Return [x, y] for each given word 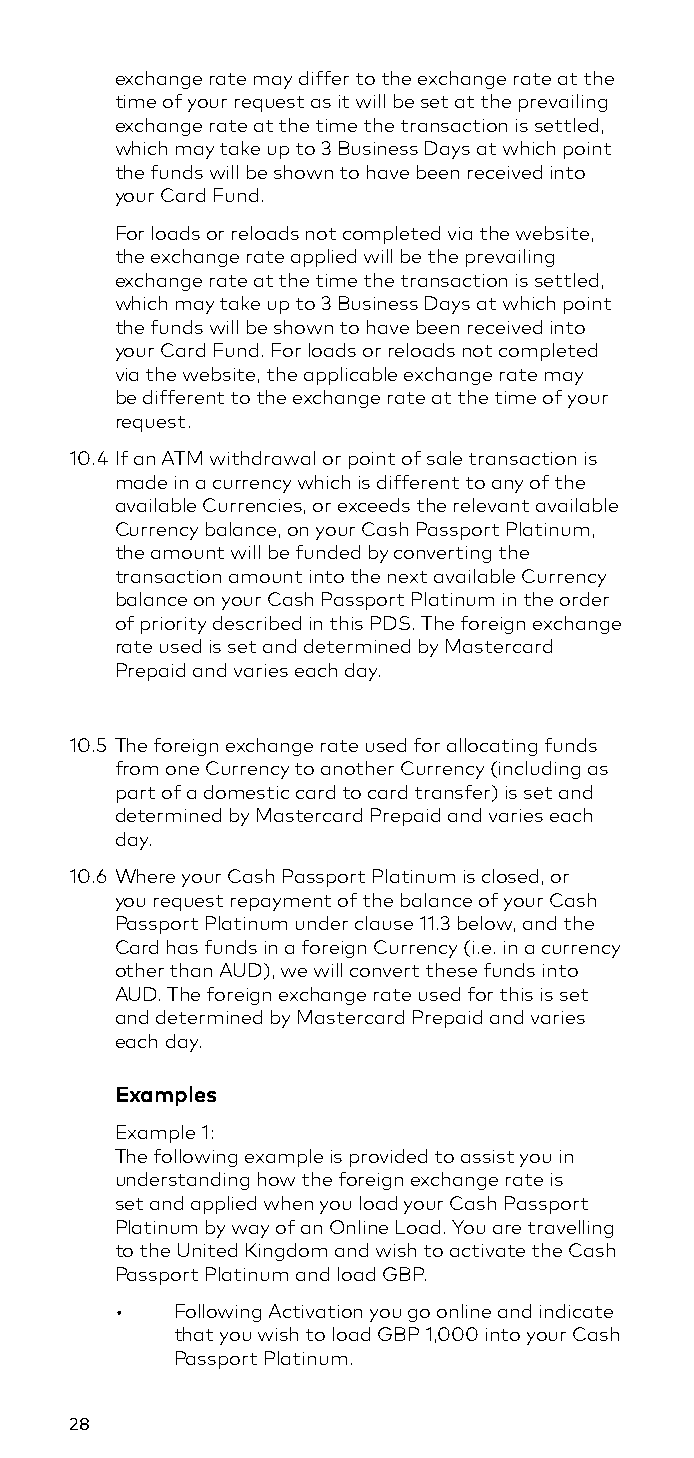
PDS [390, 623]
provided [388, 1158]
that [194, 1334]
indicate [576, 1311]
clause [384, 923]
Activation [315, 1311]
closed [510, 876]
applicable [350, 376]
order [584, 599]
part [136, 795]
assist [487, 1156]
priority [173, 625]
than [191, 970]
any [507, 486]
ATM [182, 458]
